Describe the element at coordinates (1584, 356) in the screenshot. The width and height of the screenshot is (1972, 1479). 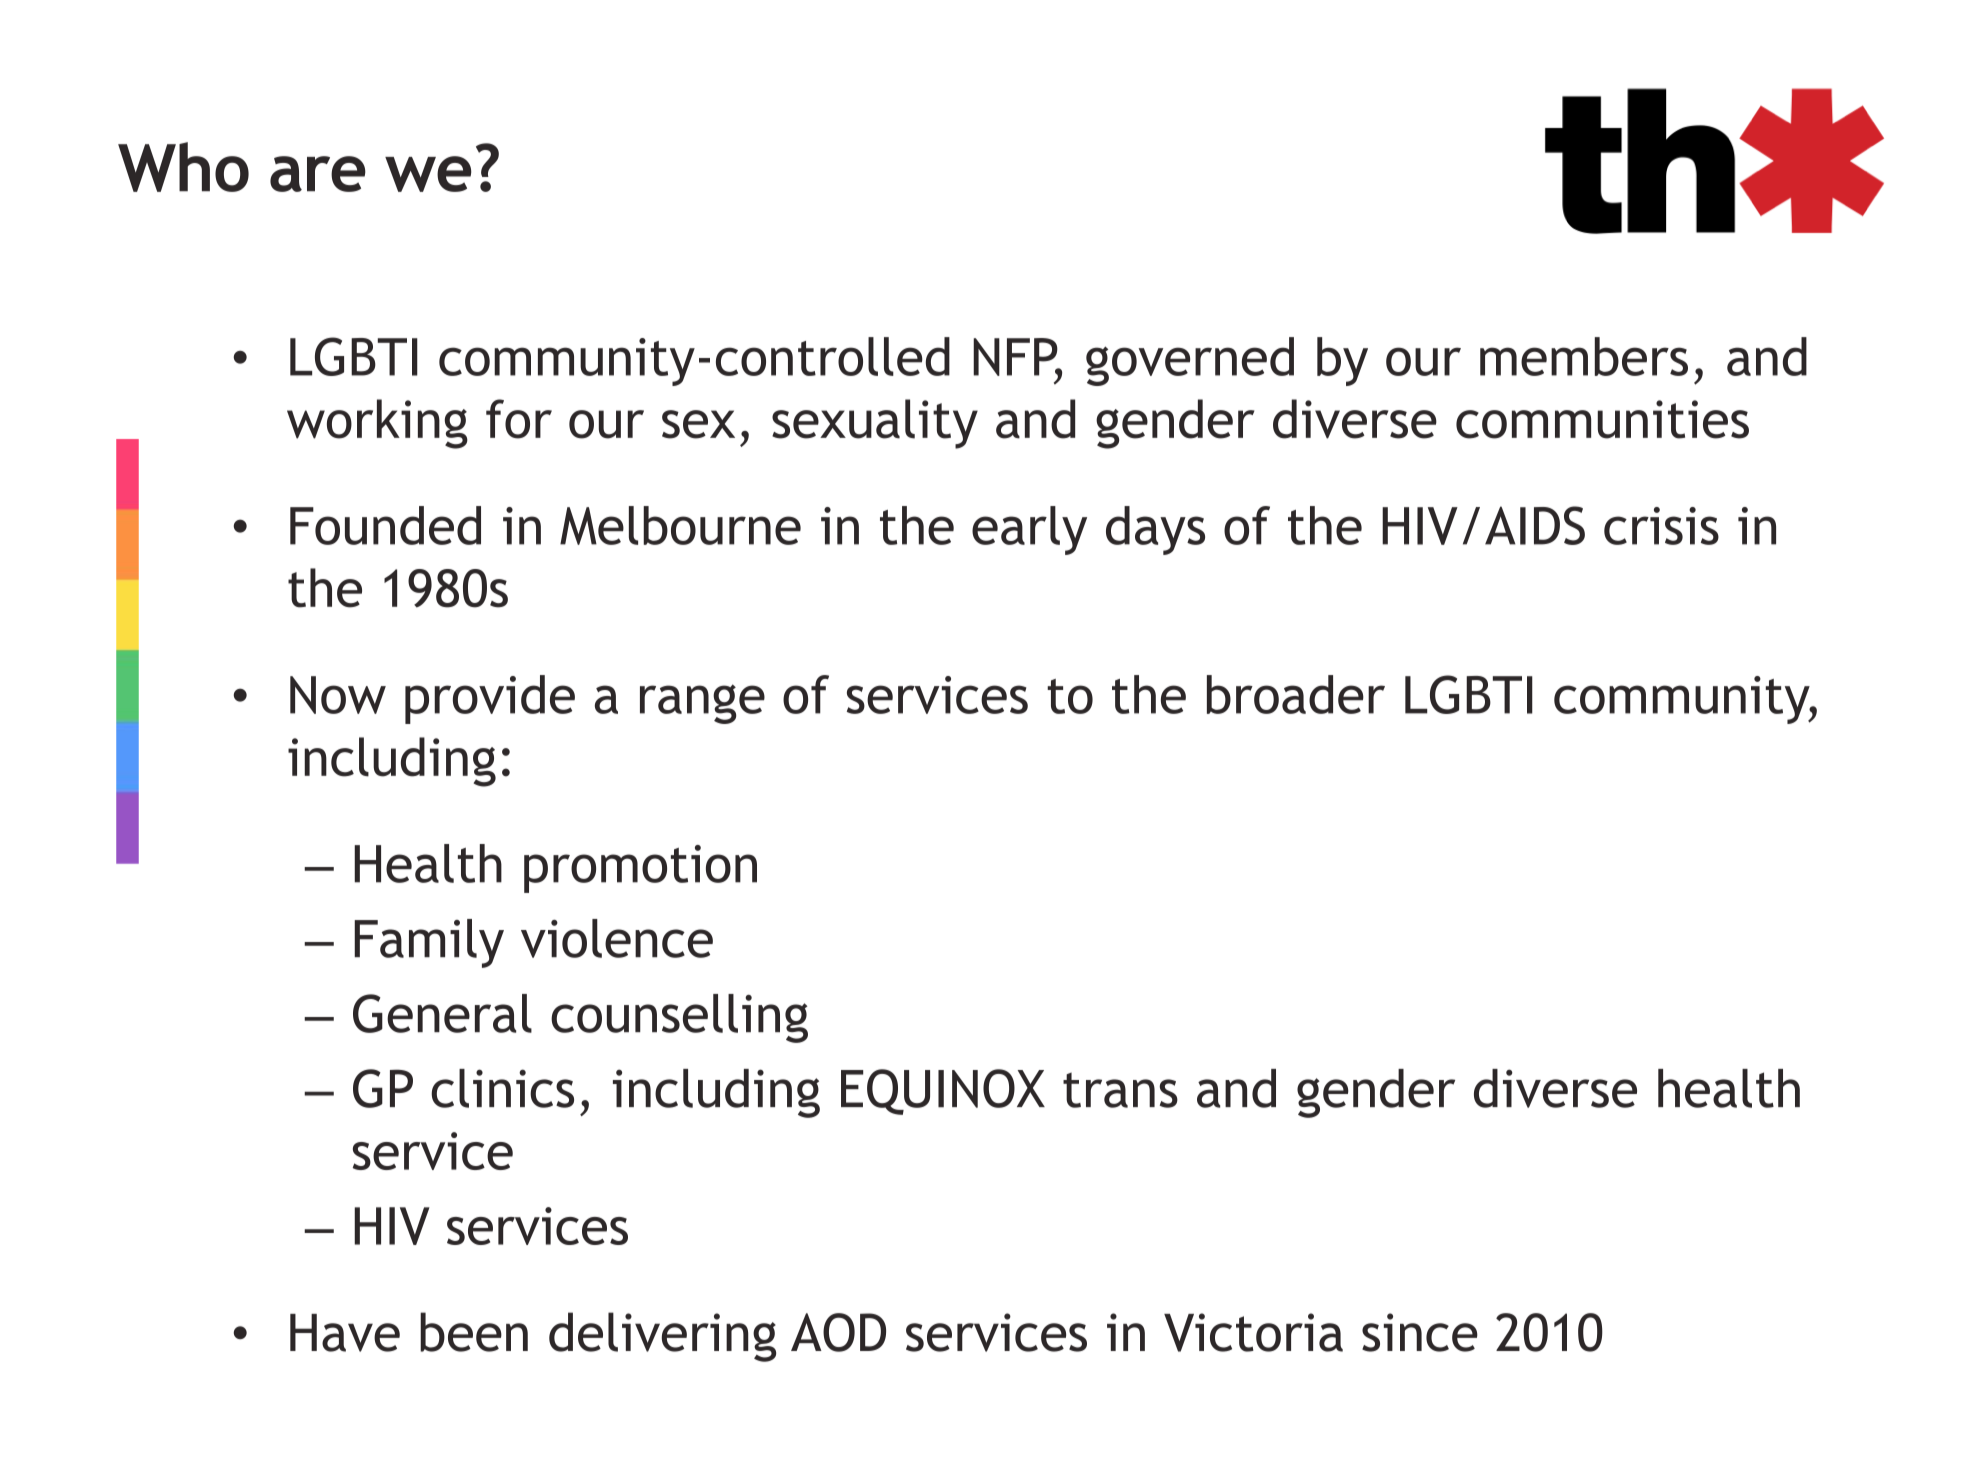
I see `members` at that location.
